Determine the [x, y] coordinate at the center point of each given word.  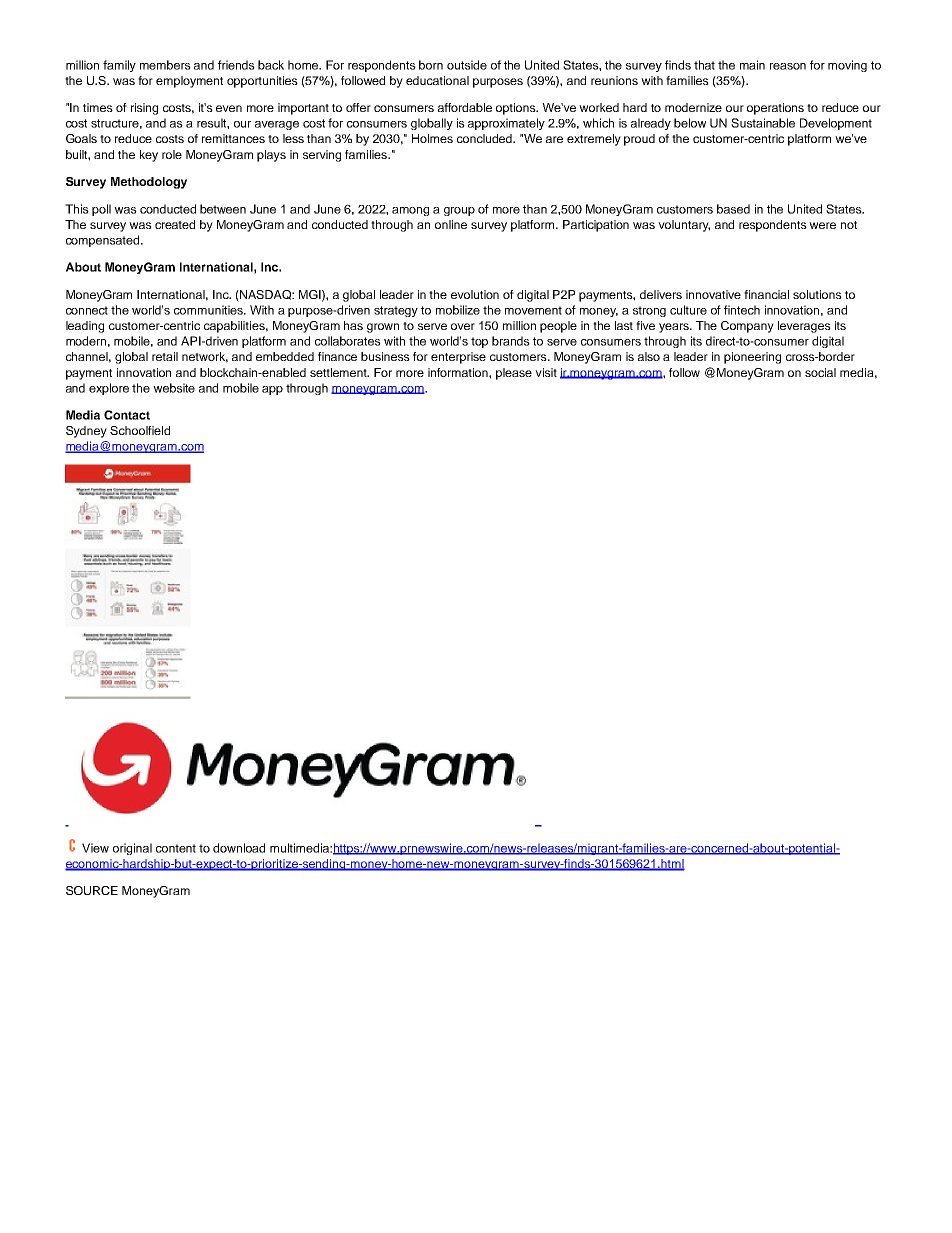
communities [209, 310]
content [176, 848]
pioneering [752, 358]
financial [766, 294]
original [132, 849]
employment [189, 82]
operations [775, 109]
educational [437, 80]
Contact [127, 415]
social [820, 372]
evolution [475, 294]
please [514, 374]
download [239, 848]
